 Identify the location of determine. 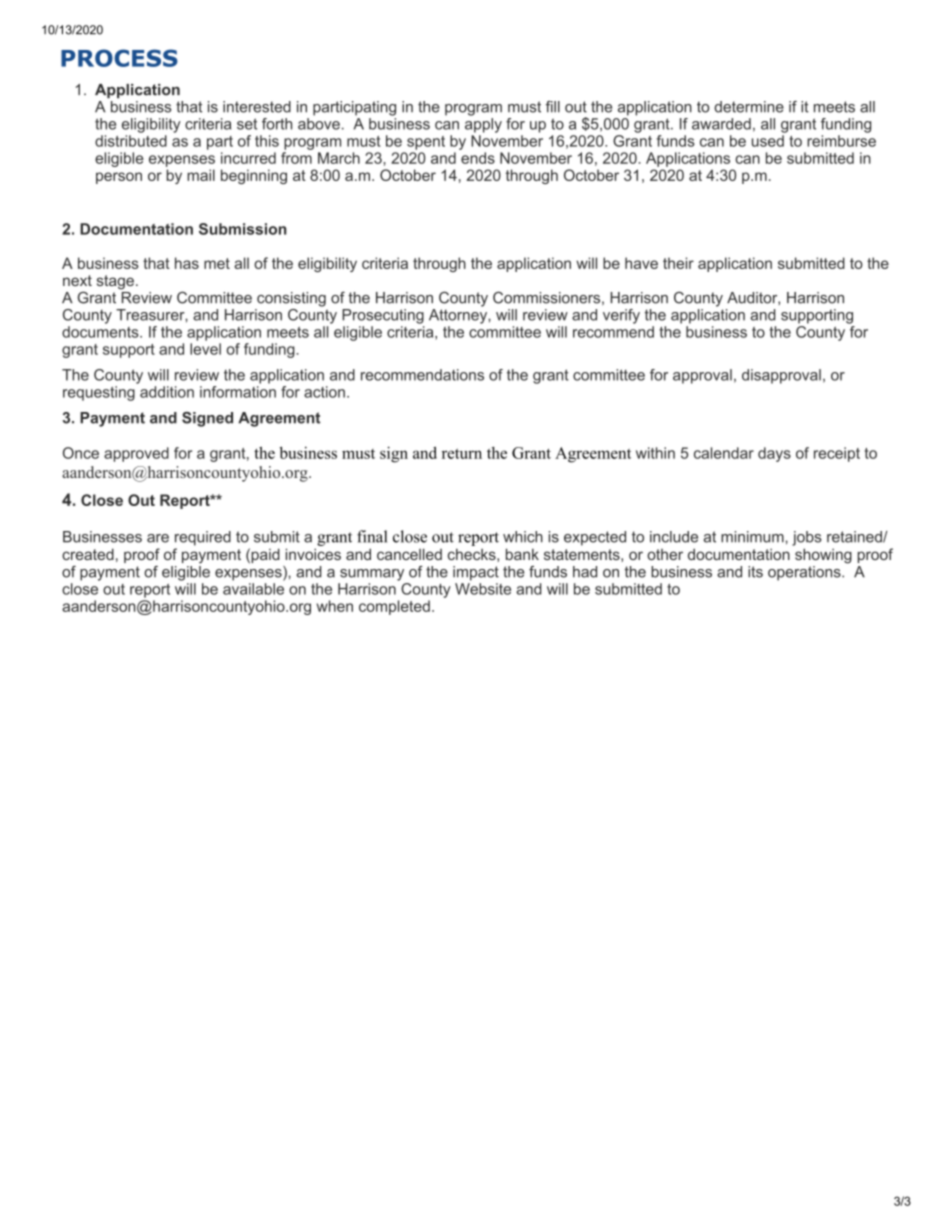
(749, 107).
